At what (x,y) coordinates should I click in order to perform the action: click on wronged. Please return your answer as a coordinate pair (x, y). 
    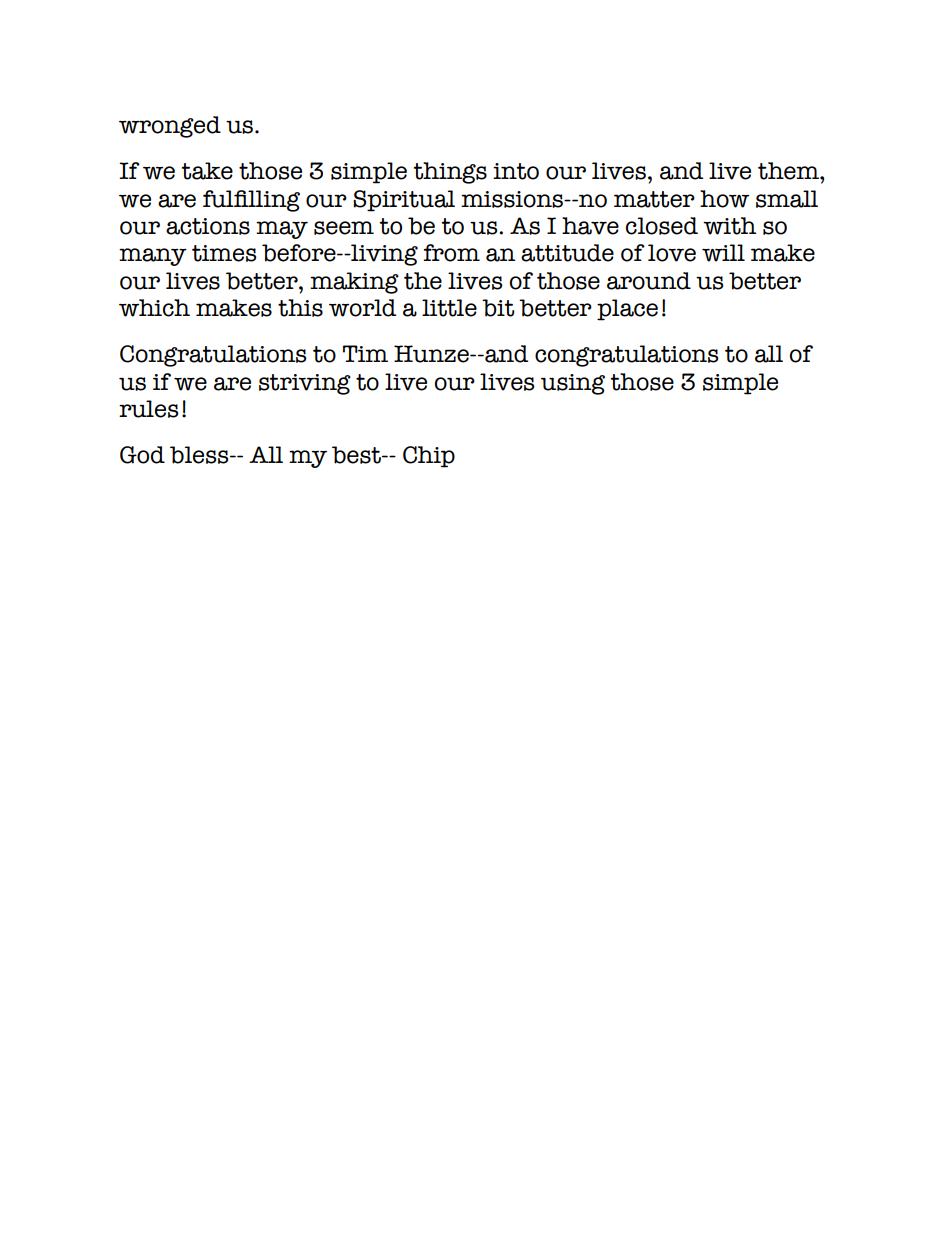
    Looking at the image, I should click on (170, 127).
